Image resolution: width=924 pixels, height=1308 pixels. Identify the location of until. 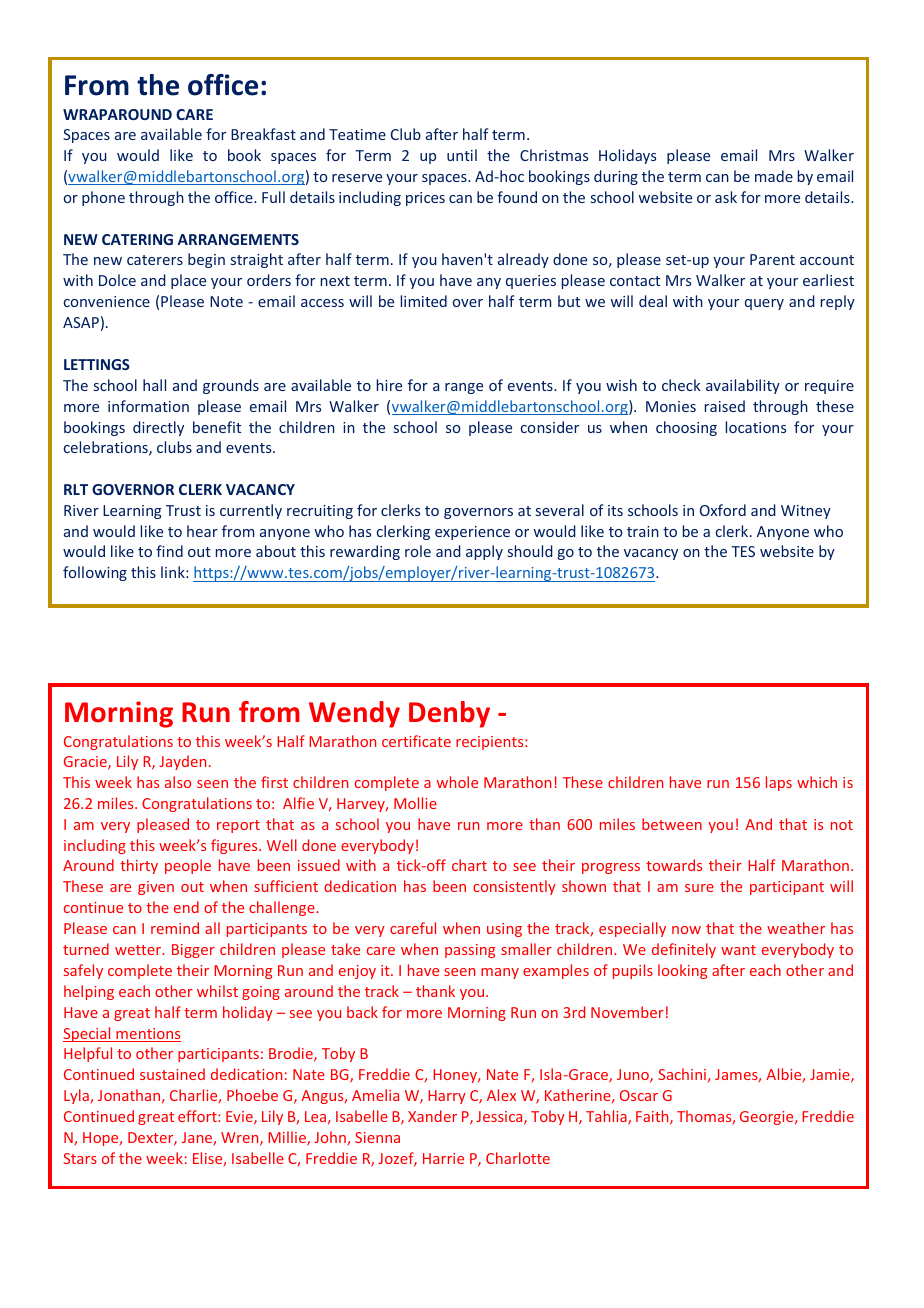
(462, 155).
